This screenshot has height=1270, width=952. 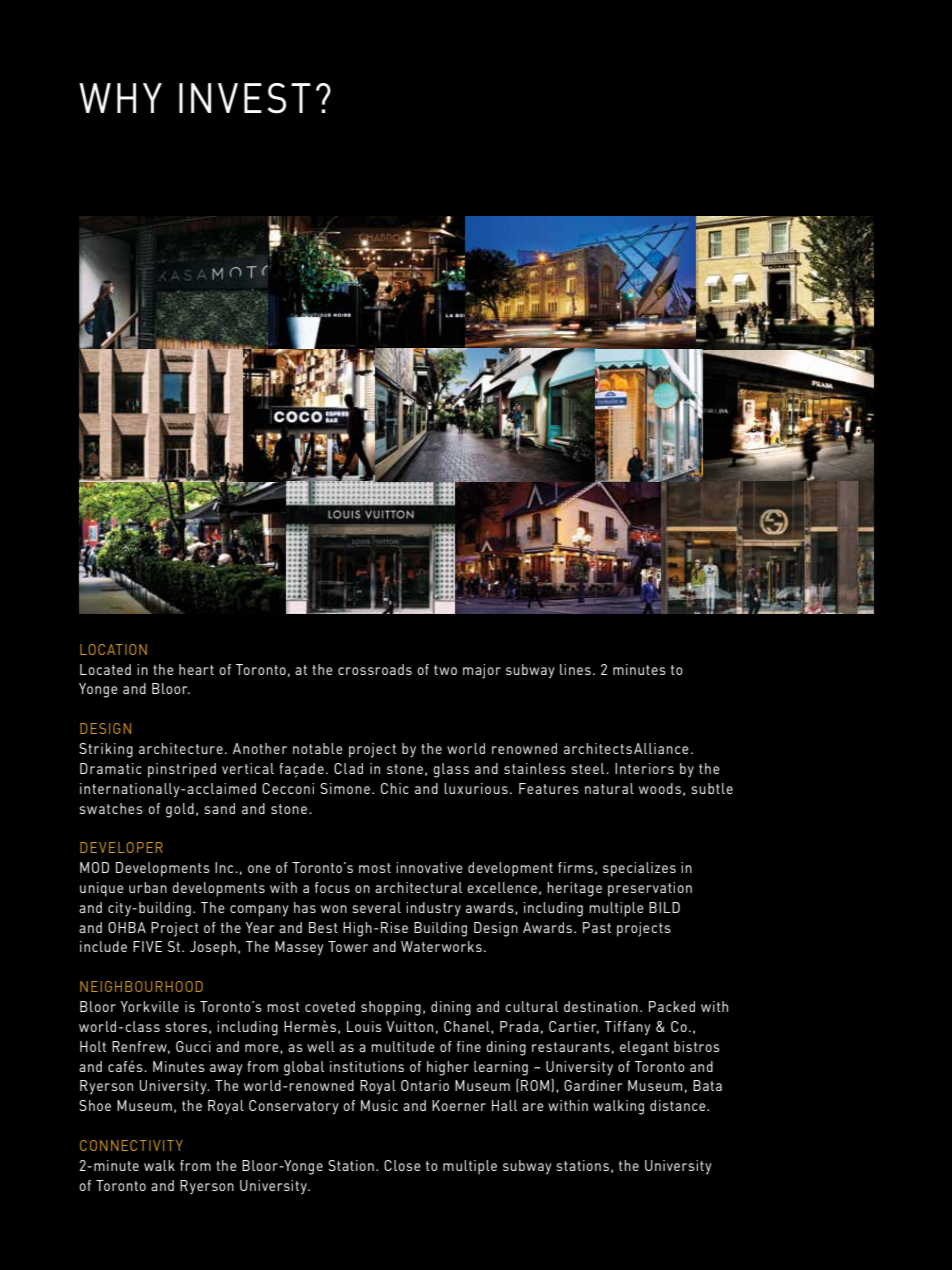 What do you see at coordinates (575, 669) in the screenshot?
I see `lines` at bounding box center [575, 669].
